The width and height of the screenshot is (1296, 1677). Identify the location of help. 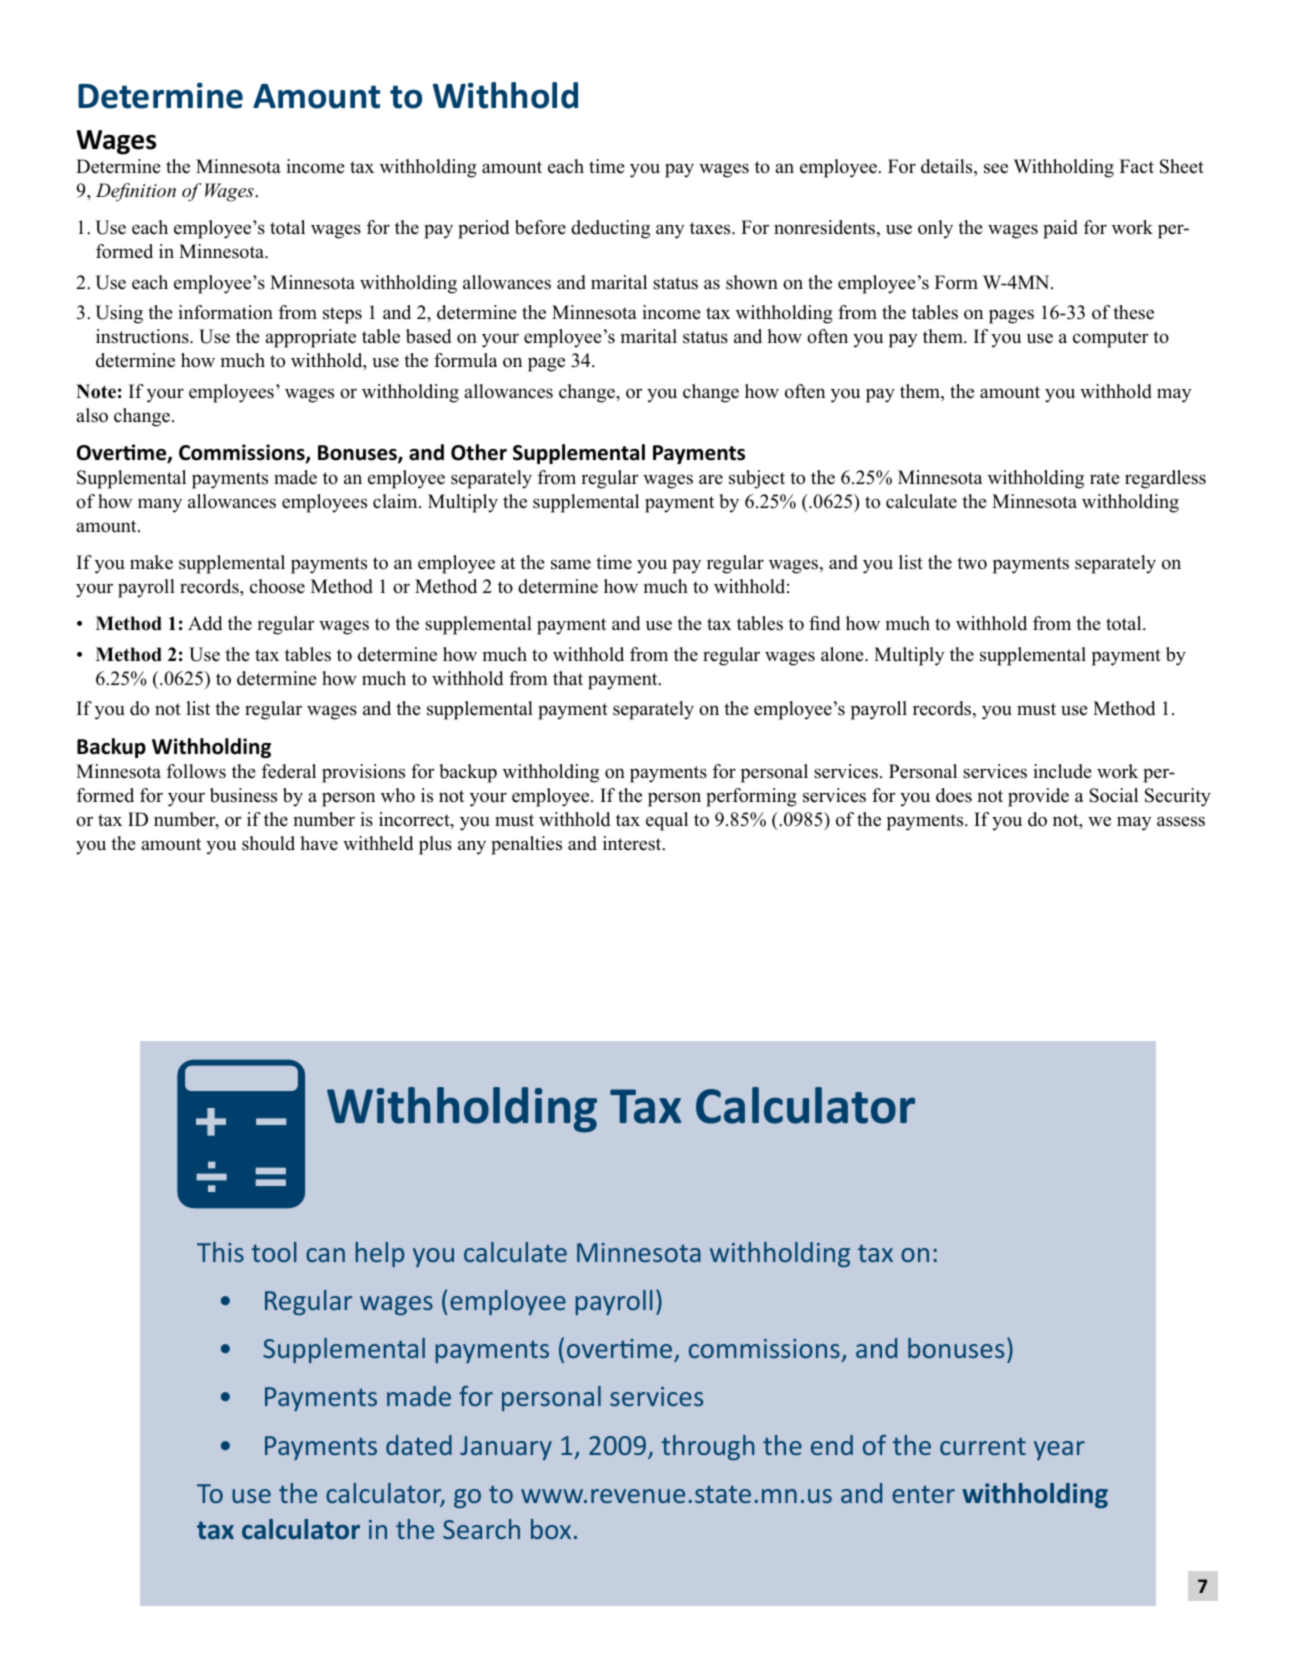
(379, 1254).
